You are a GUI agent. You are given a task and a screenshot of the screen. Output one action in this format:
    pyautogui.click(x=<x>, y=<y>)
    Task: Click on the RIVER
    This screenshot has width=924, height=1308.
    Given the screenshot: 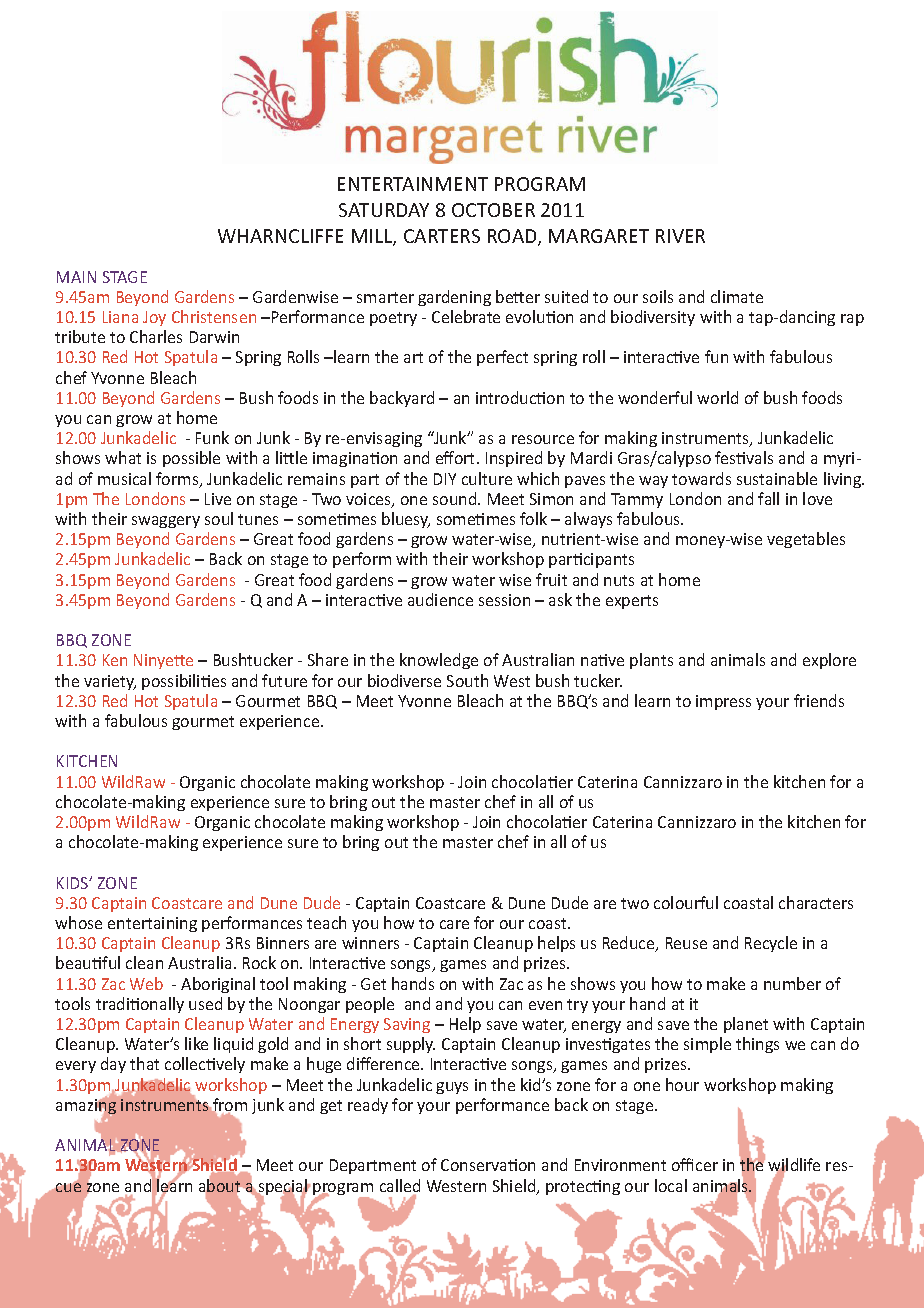 What is the action you would take?
    pyautogui.click(x=680, y=236)
